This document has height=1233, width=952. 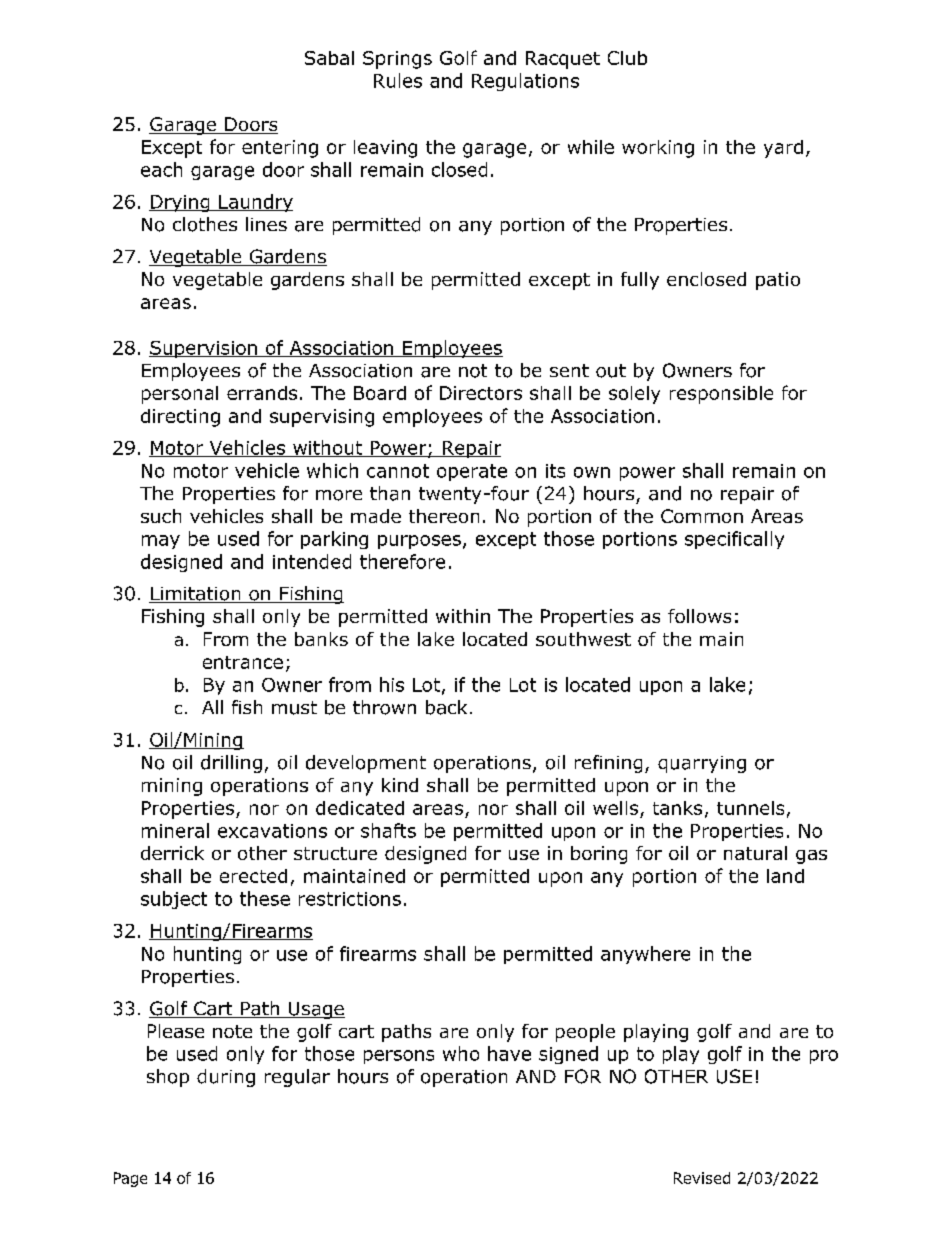 I want to click on drilling, so click(x=231, y=764).
